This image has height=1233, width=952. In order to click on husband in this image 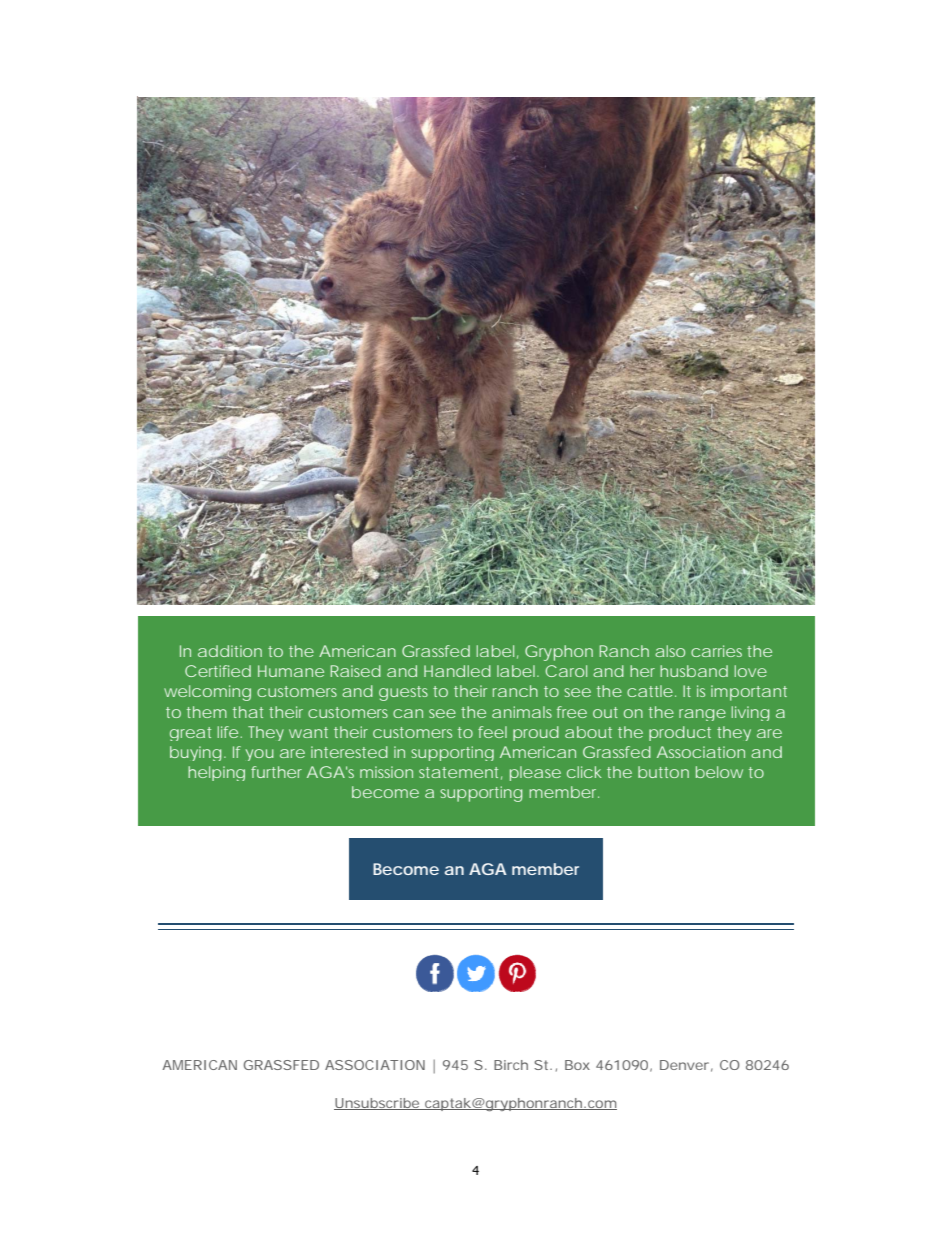, I will do `click(694, 671)`.
